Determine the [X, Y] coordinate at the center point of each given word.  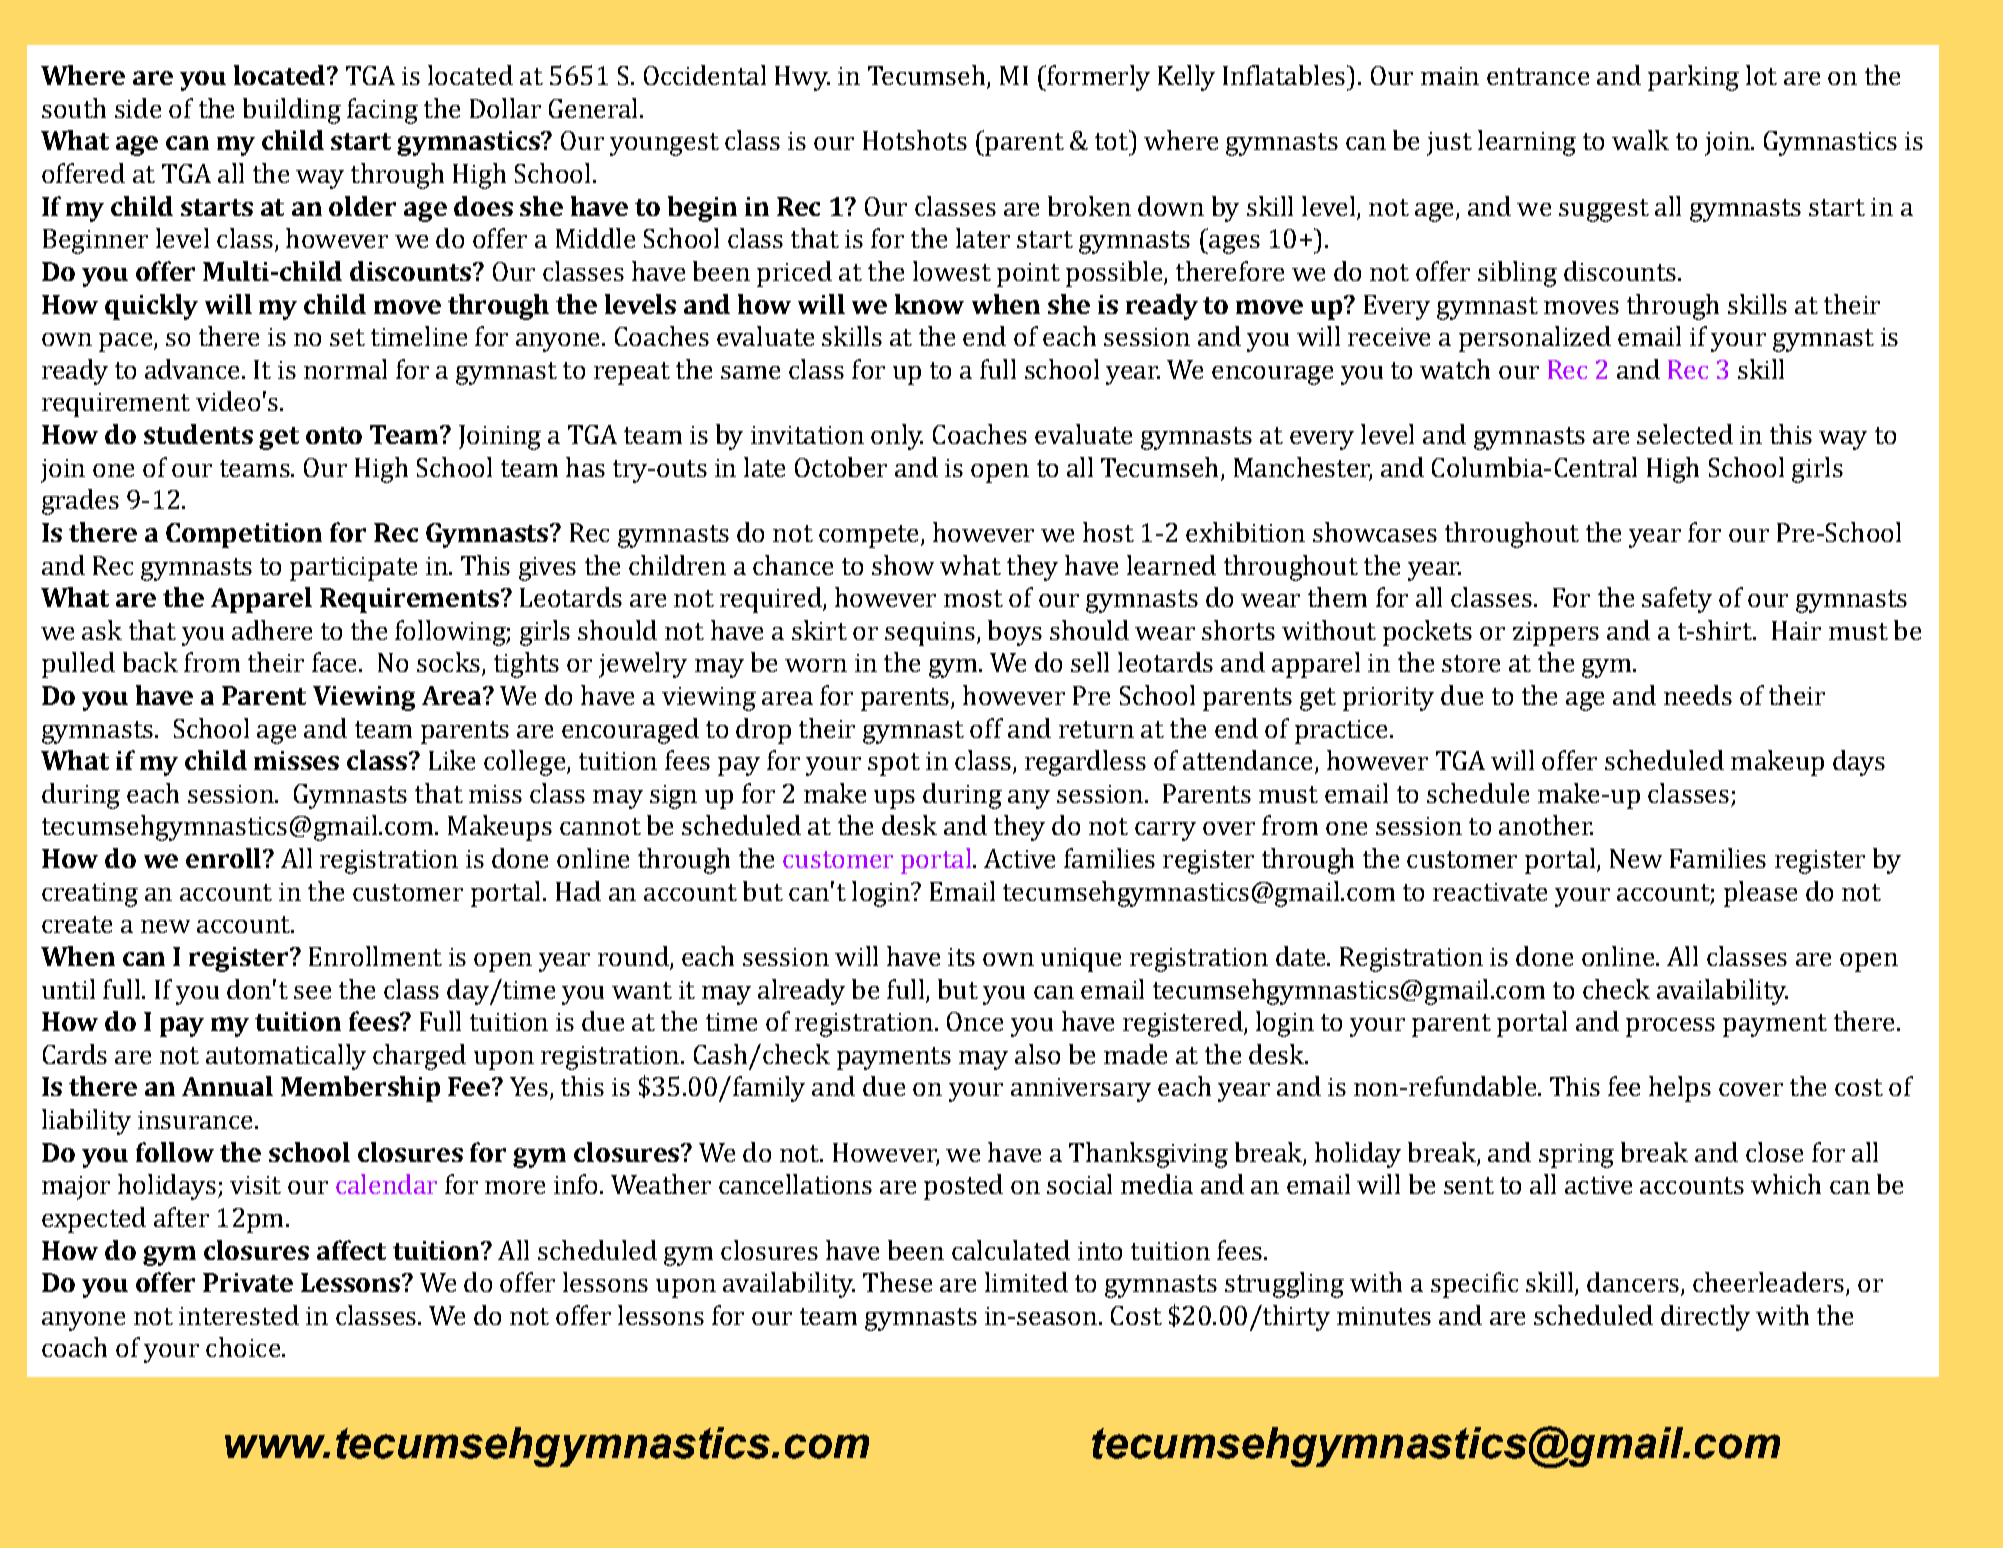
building [292, 111]
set [347, 337]
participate [353, 569]
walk [1640, 140]
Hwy [802, 78]
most [973, 598]
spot [894, 764]
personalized [1535, 339]
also [1037, 1054]
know [929, 304]
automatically [286, 1057]
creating [90, 895]
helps [1680, 1089]
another [1546, 825]
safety [1677, 600]
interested [239, 1315]
